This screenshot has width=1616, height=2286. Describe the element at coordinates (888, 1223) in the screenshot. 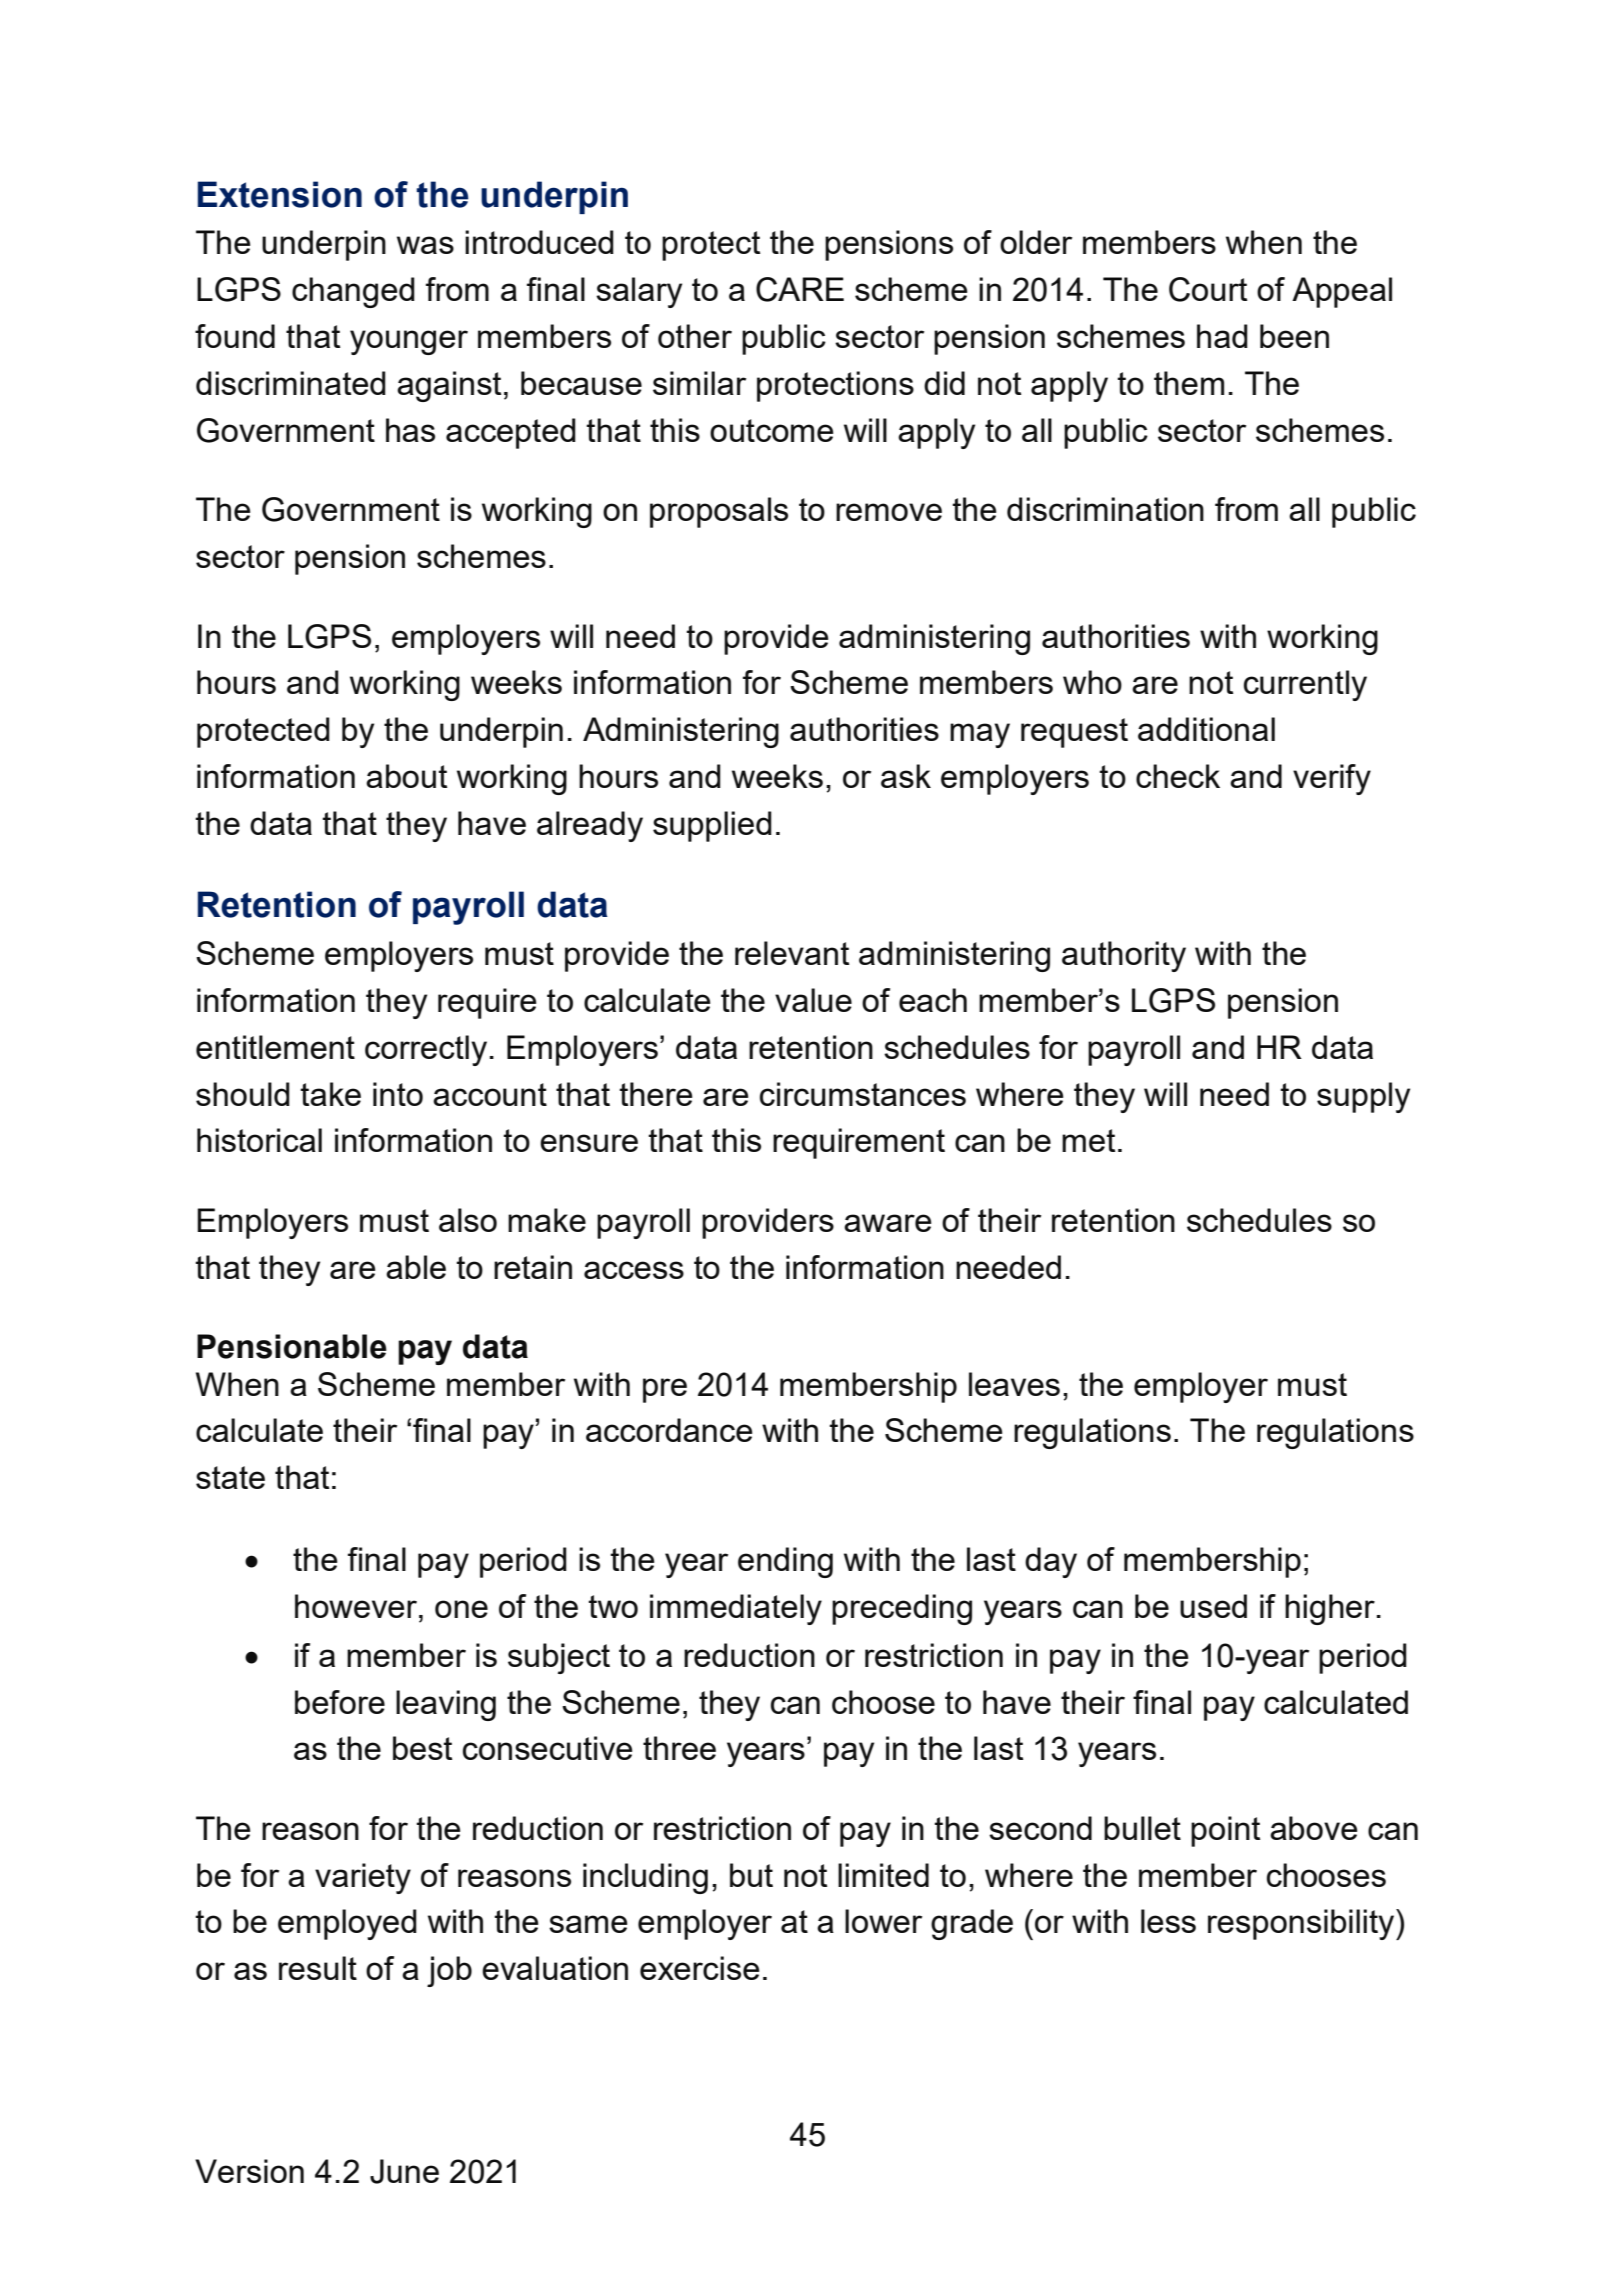

I see `aware` at that location.
